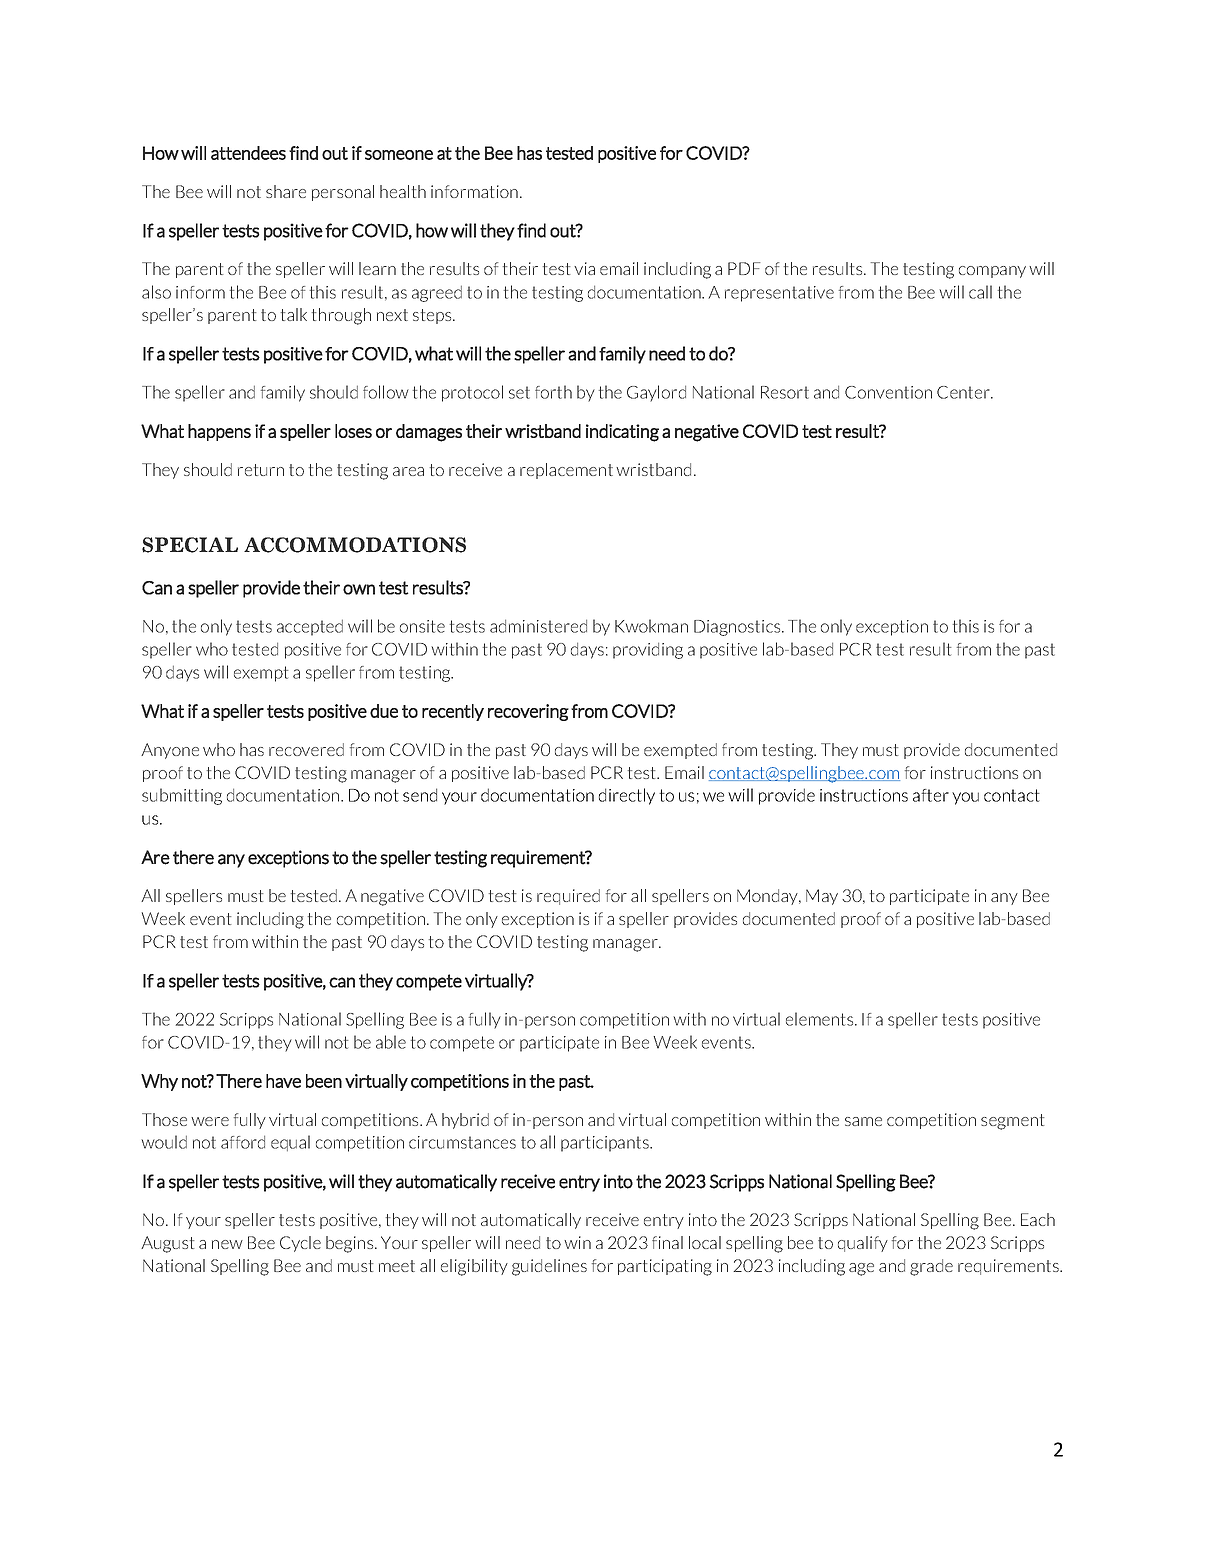  What do you see at coordinates (286, 191) in the screenshot?
I see `share` at bounding box center [286, 191].
